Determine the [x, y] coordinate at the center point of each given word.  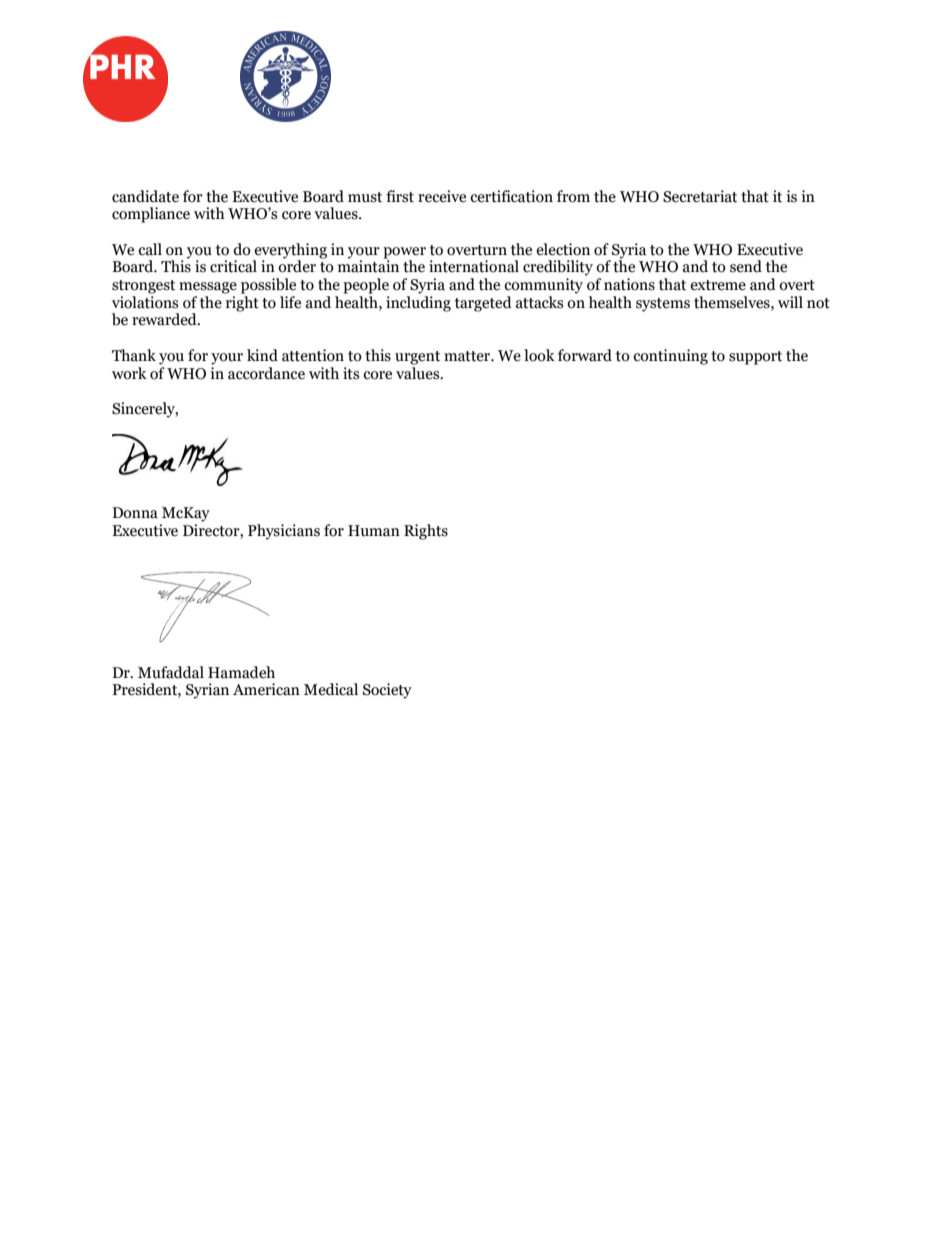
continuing [670, 357]
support [755, 358]
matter [468, 356]
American [266, 689]
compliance [151, 215]
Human [374, 531]
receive [442, 196]
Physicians [284, 532]
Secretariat [700, 196]
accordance [266, 373]
